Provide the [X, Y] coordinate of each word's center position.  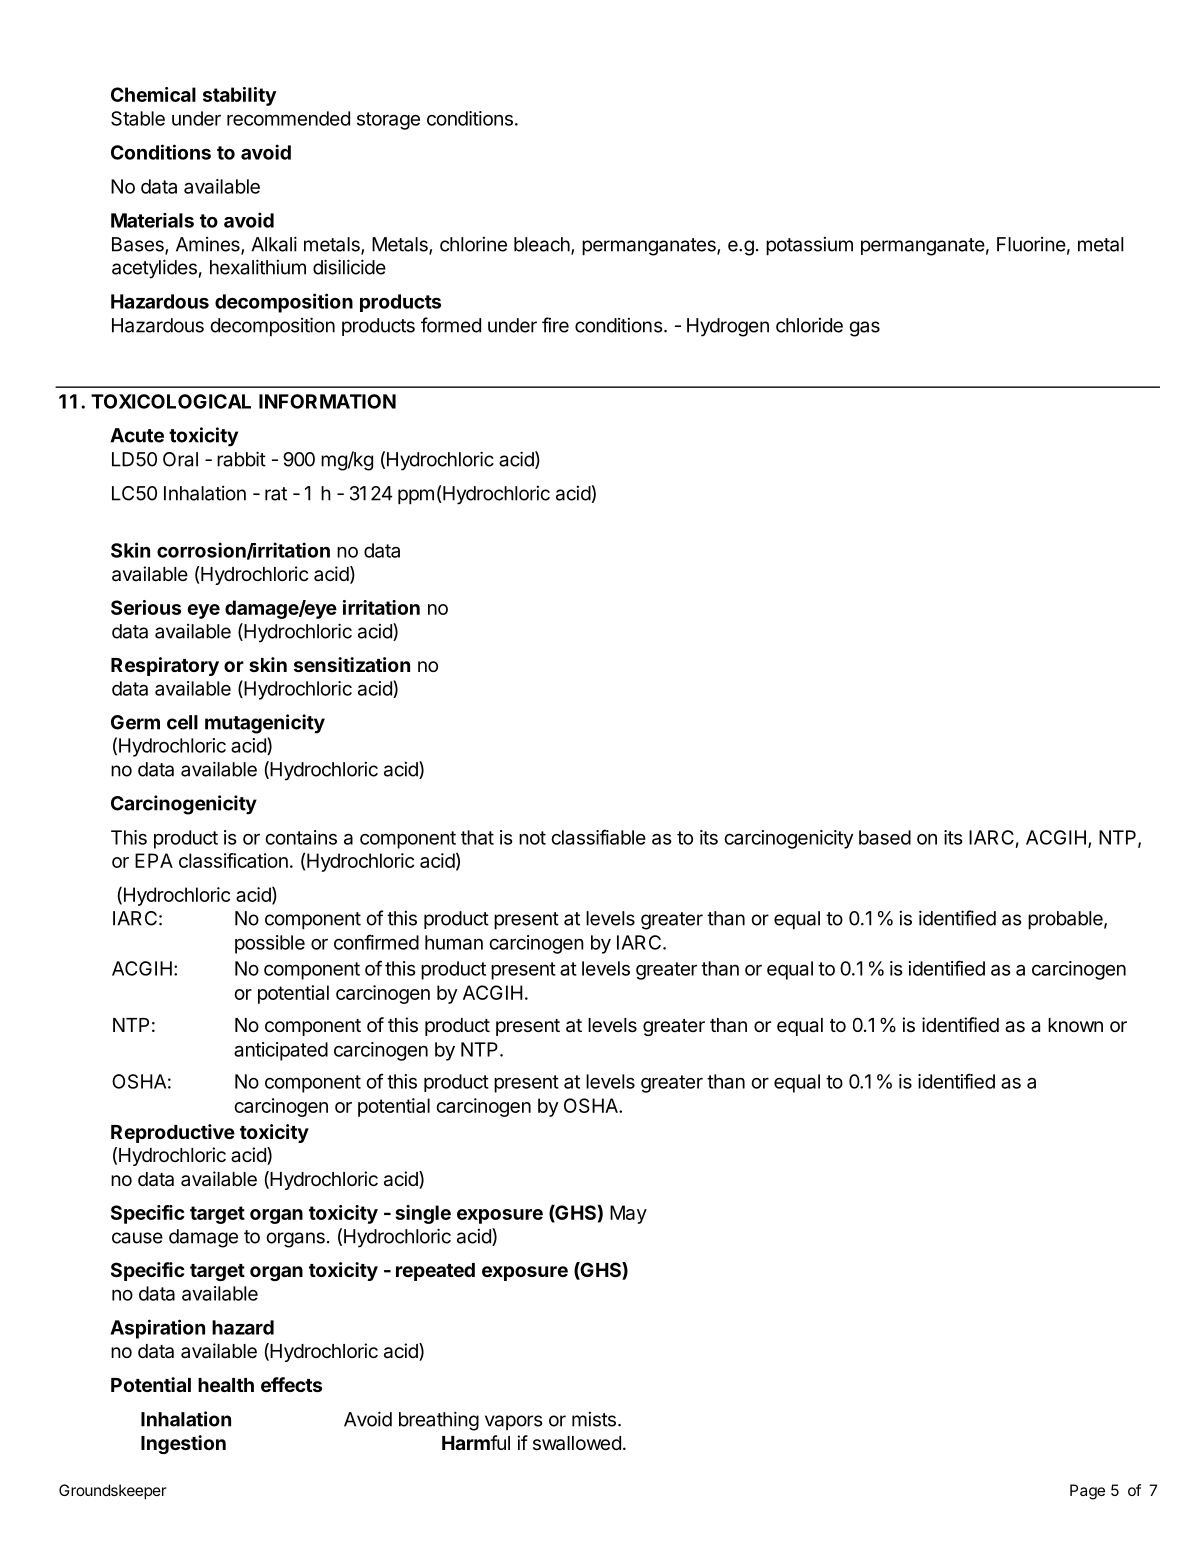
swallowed [577, 1443]
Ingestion [183, 1444]
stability [239, 96]
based [885, 837]
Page [1087, 1492]
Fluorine [1031, 244]
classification [233, 860]
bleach [543, 245]
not [532, 838]
